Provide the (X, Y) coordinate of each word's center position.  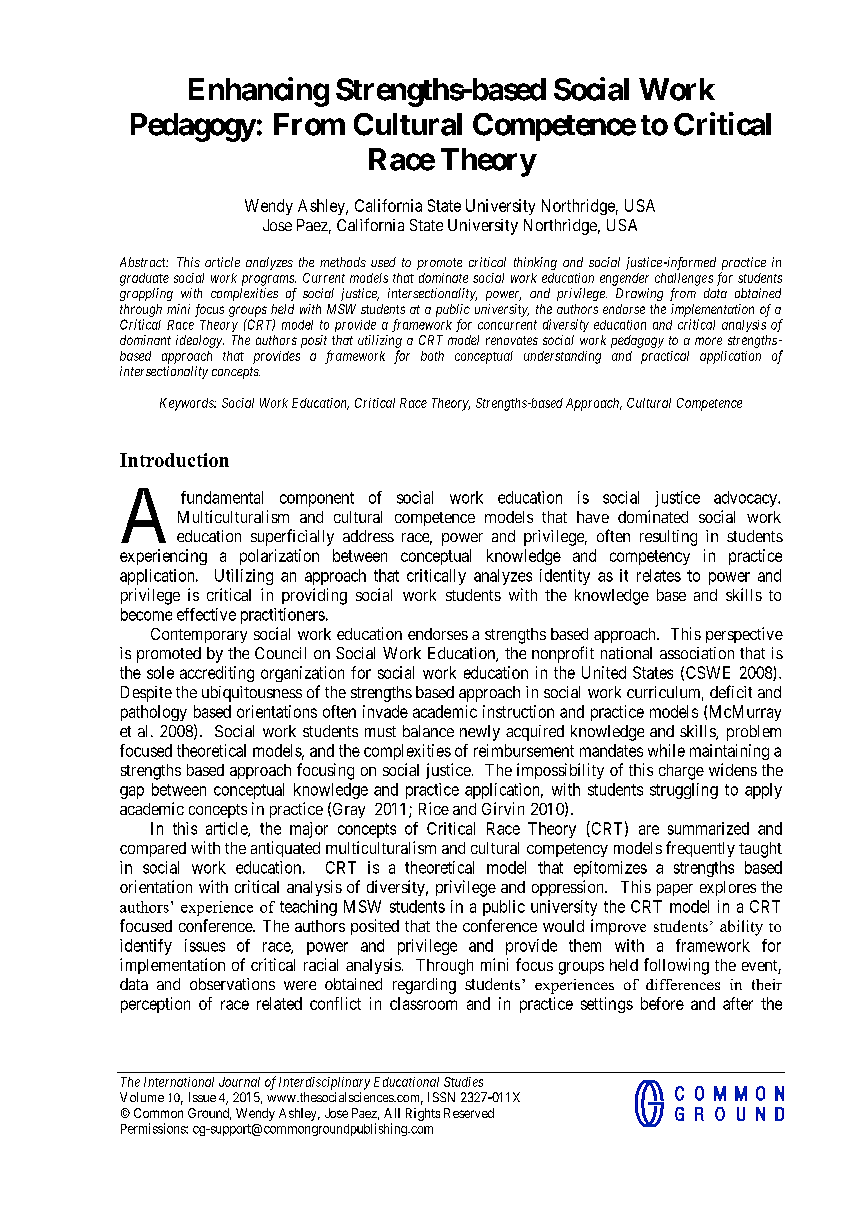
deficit (731, 691)
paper (675, 890)
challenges (684, 279)
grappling (146, 294)
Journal (239, 1082)
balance (428, 731)
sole (160, 672)
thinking (535, 263)
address (368, 536)
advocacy (746, 499)
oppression (569, 888)
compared (153, 849)
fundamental (222, 497)
